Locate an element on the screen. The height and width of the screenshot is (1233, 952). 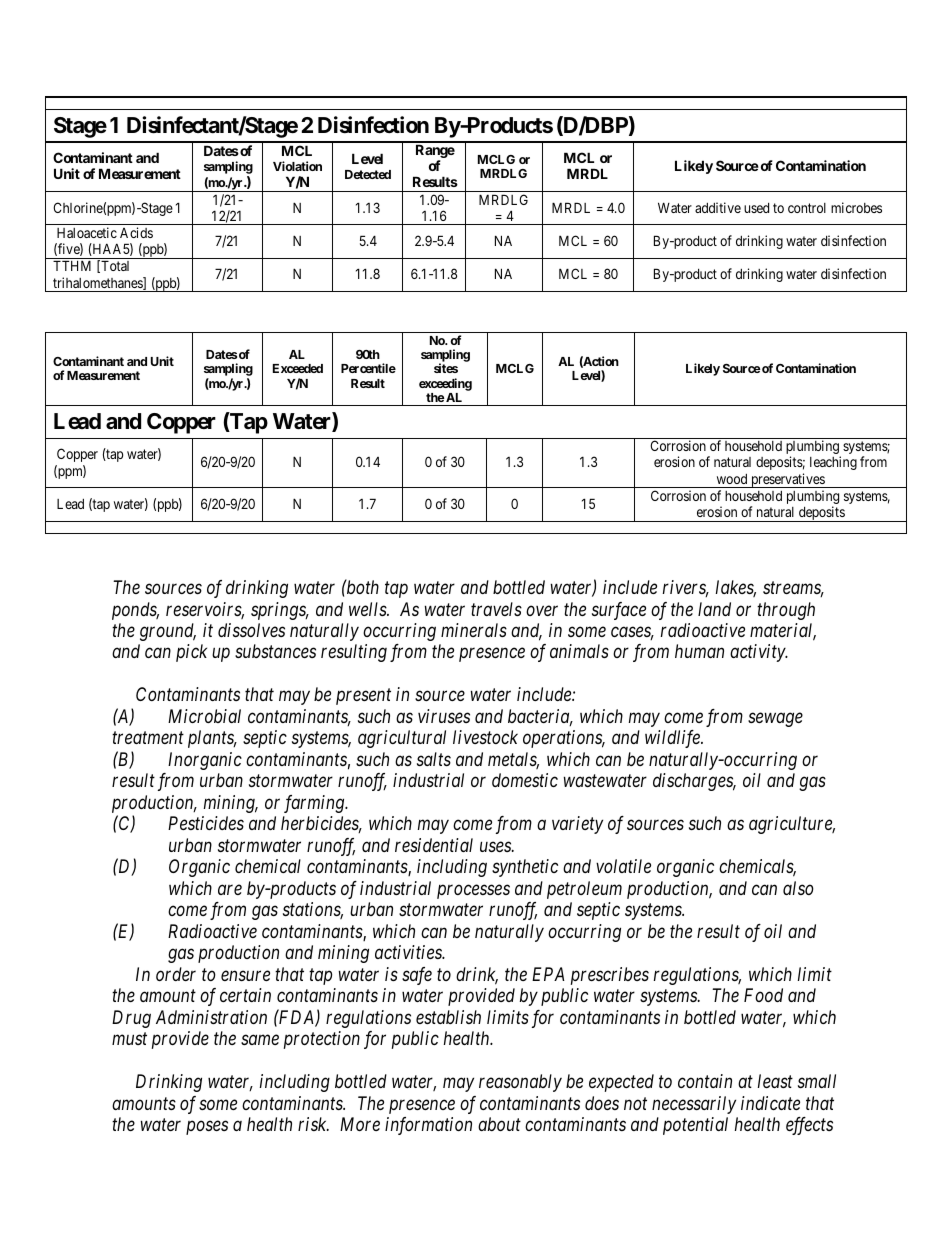
minerals is located at coordinates (474, 630).
